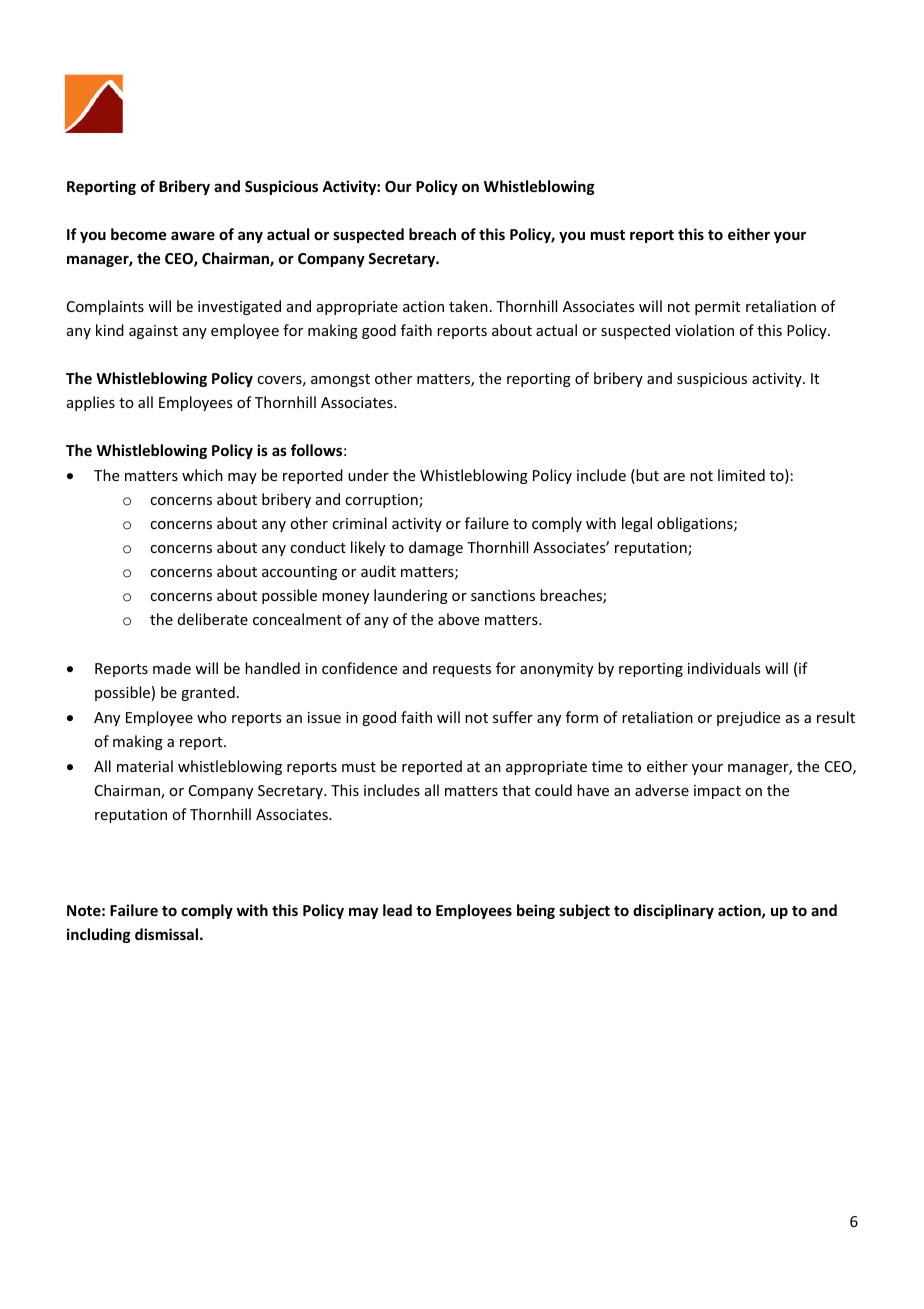  Describe the element at coordinates (704, 330) in the screenshot. I see `violation` at that location.
